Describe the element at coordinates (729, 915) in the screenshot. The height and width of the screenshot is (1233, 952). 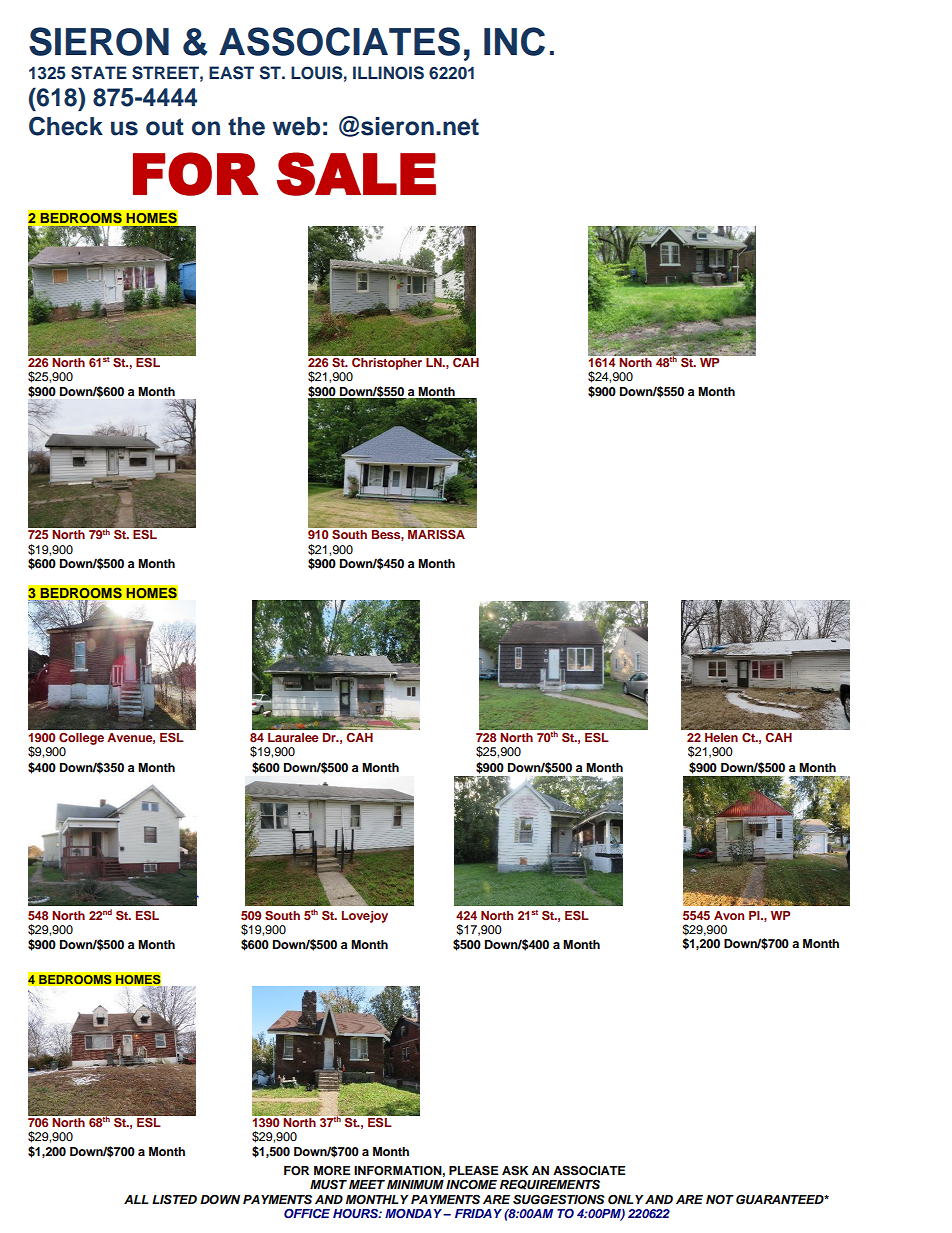
I see `Avon` at that location.
